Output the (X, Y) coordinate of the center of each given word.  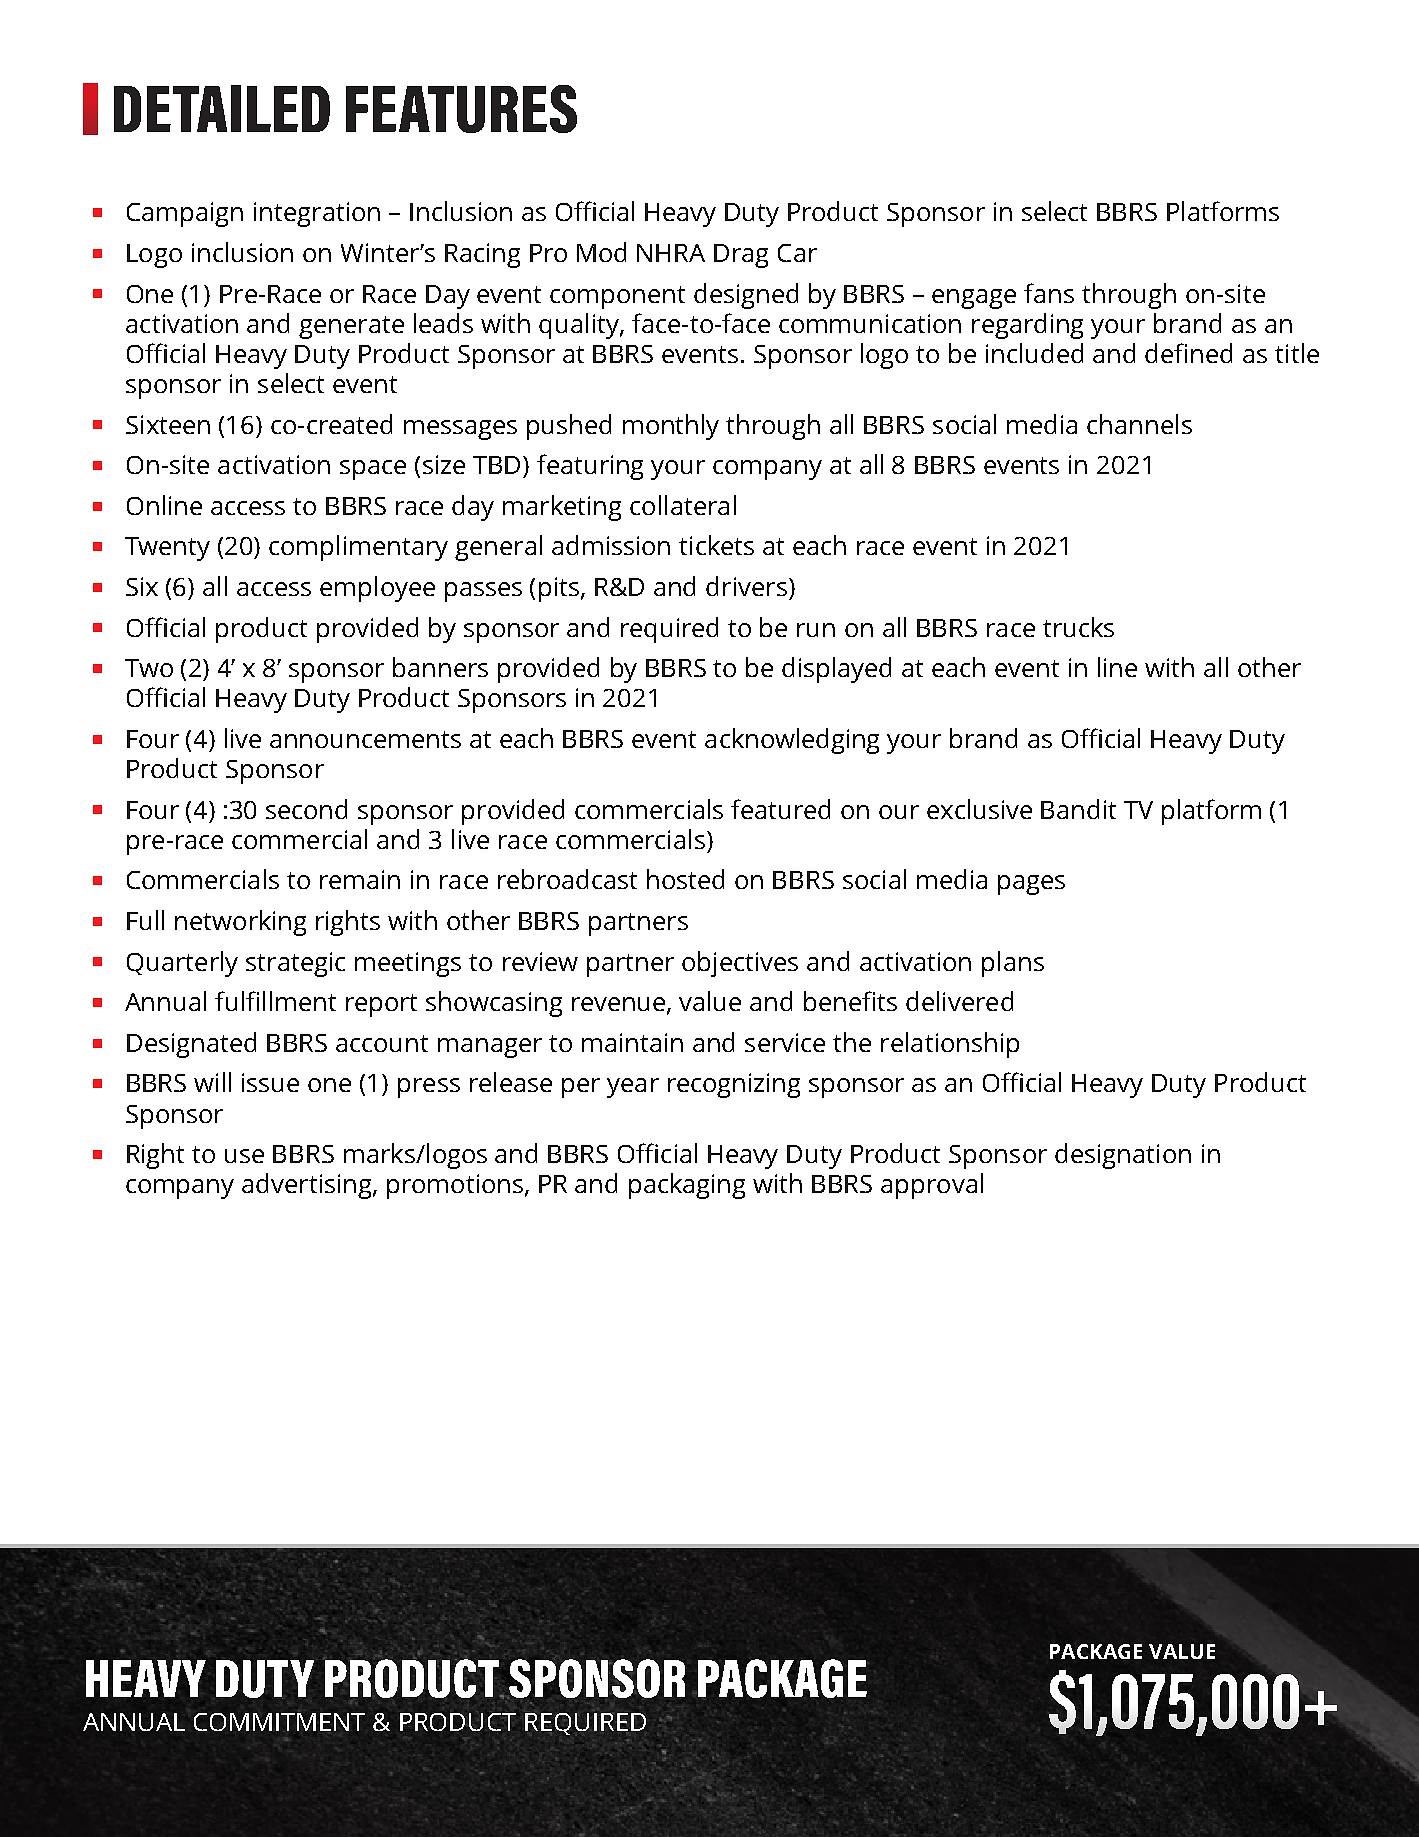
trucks (1078, 627)
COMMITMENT (279, 1722)
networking (240, 923)
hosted (685, 879)
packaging (687, 1186)
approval (932, 1186)
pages (1031, 885)
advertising (308, 1186)
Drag (741, 256)
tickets (716, 545)
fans (1049, 293)
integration (317, 214)
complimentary (358, 548)
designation (1123, 1156)
